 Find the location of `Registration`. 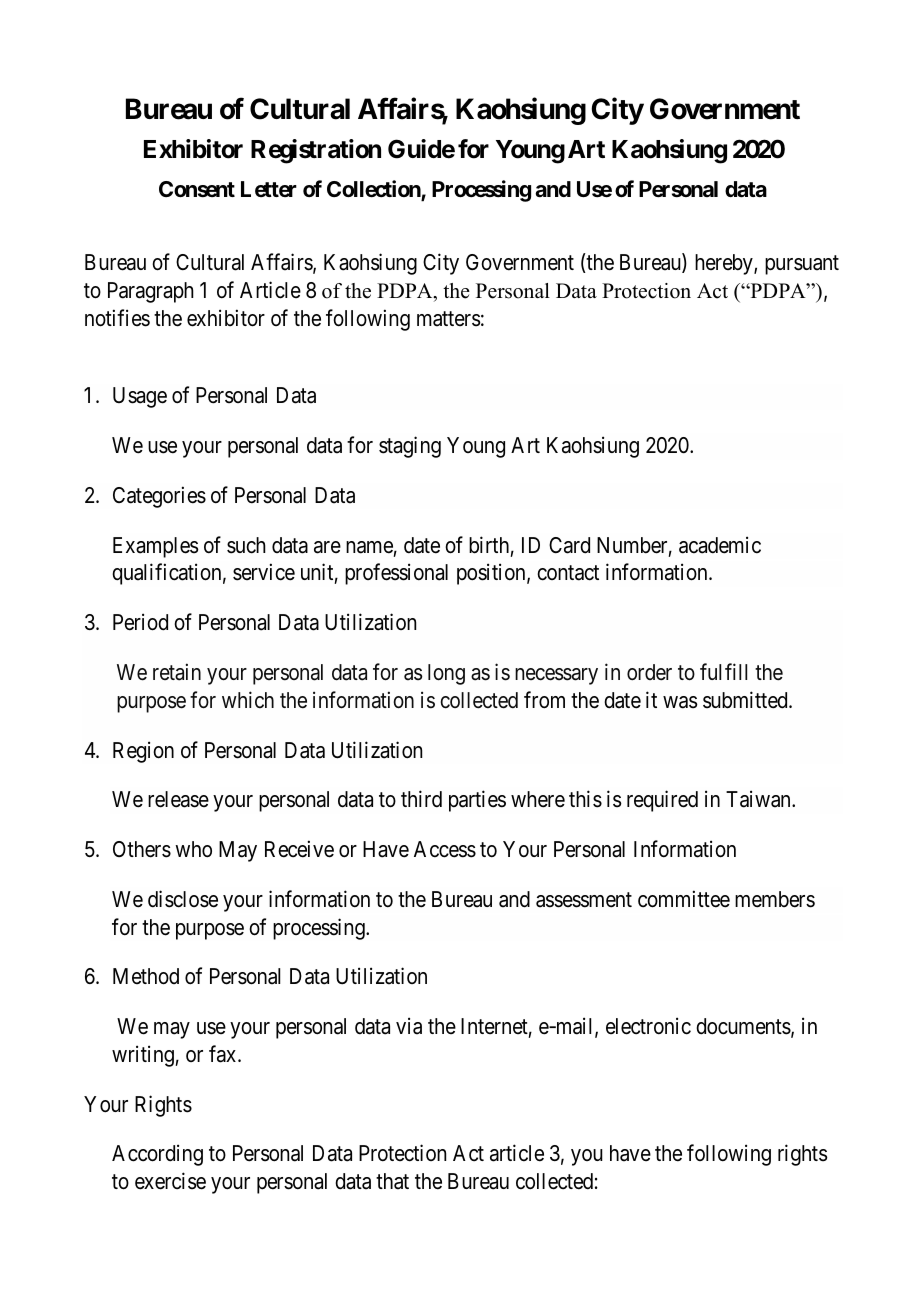

Registration is located at coordinates (316, 151).
